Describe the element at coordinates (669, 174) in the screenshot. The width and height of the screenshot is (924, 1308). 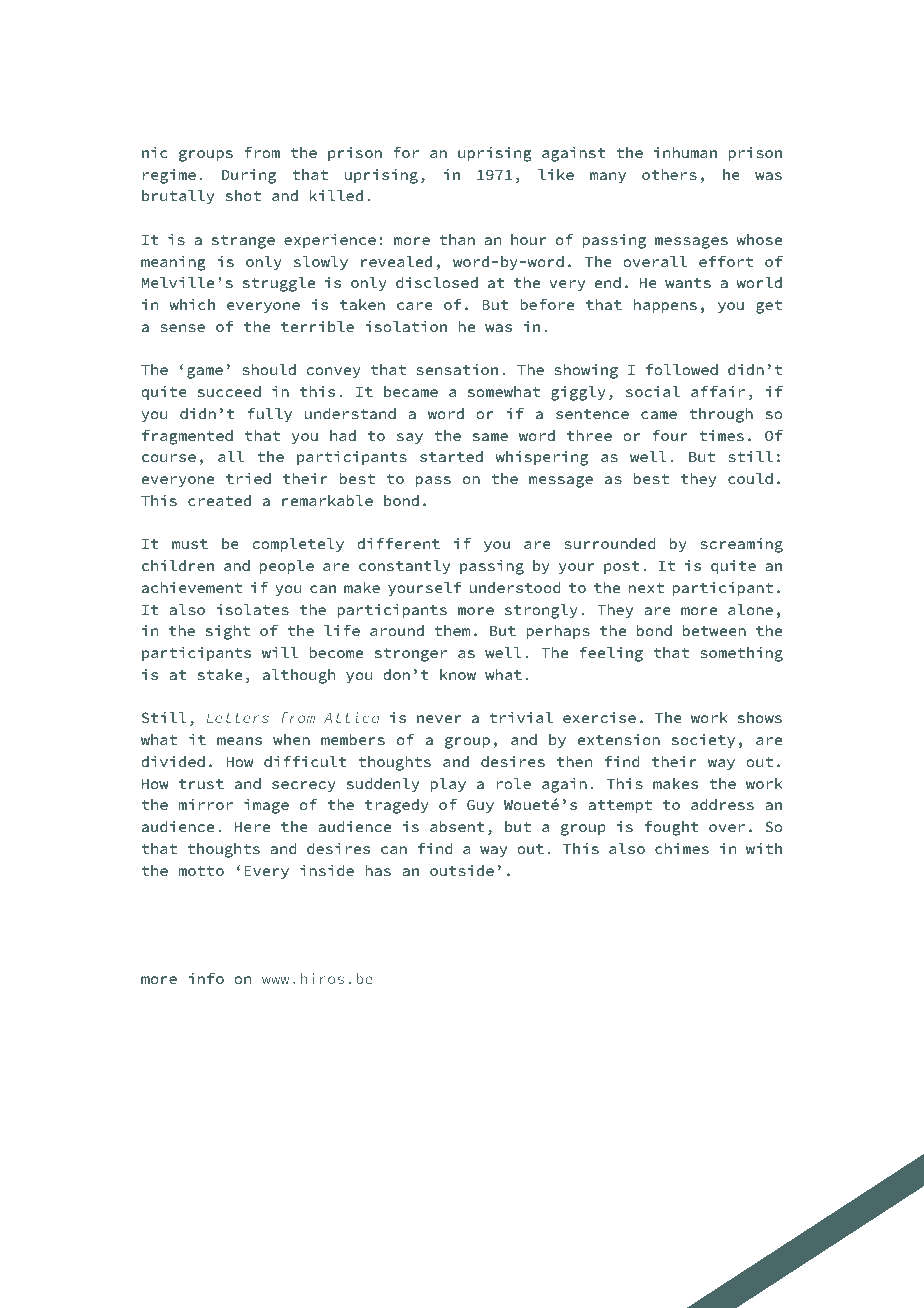
I see `others` at that location.
